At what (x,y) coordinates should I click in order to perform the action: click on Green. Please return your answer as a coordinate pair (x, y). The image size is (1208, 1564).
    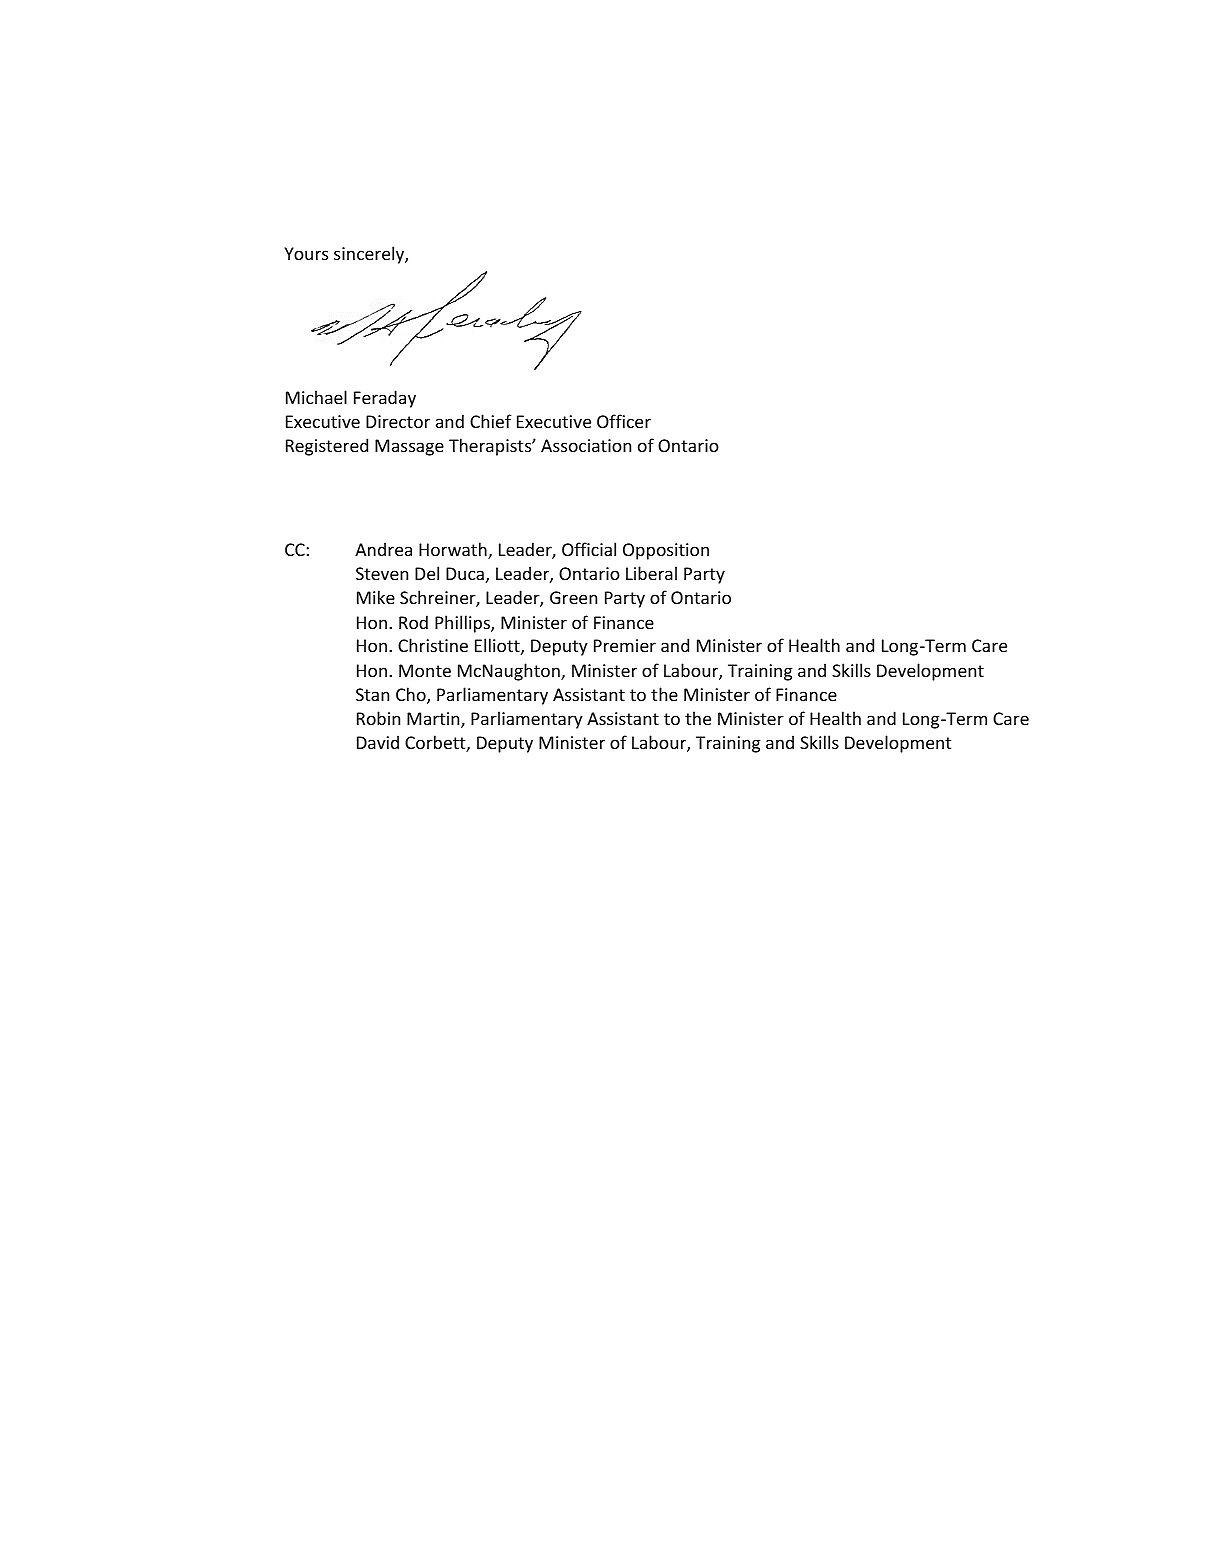
    Looking at the image, I should click on (573, 597).
